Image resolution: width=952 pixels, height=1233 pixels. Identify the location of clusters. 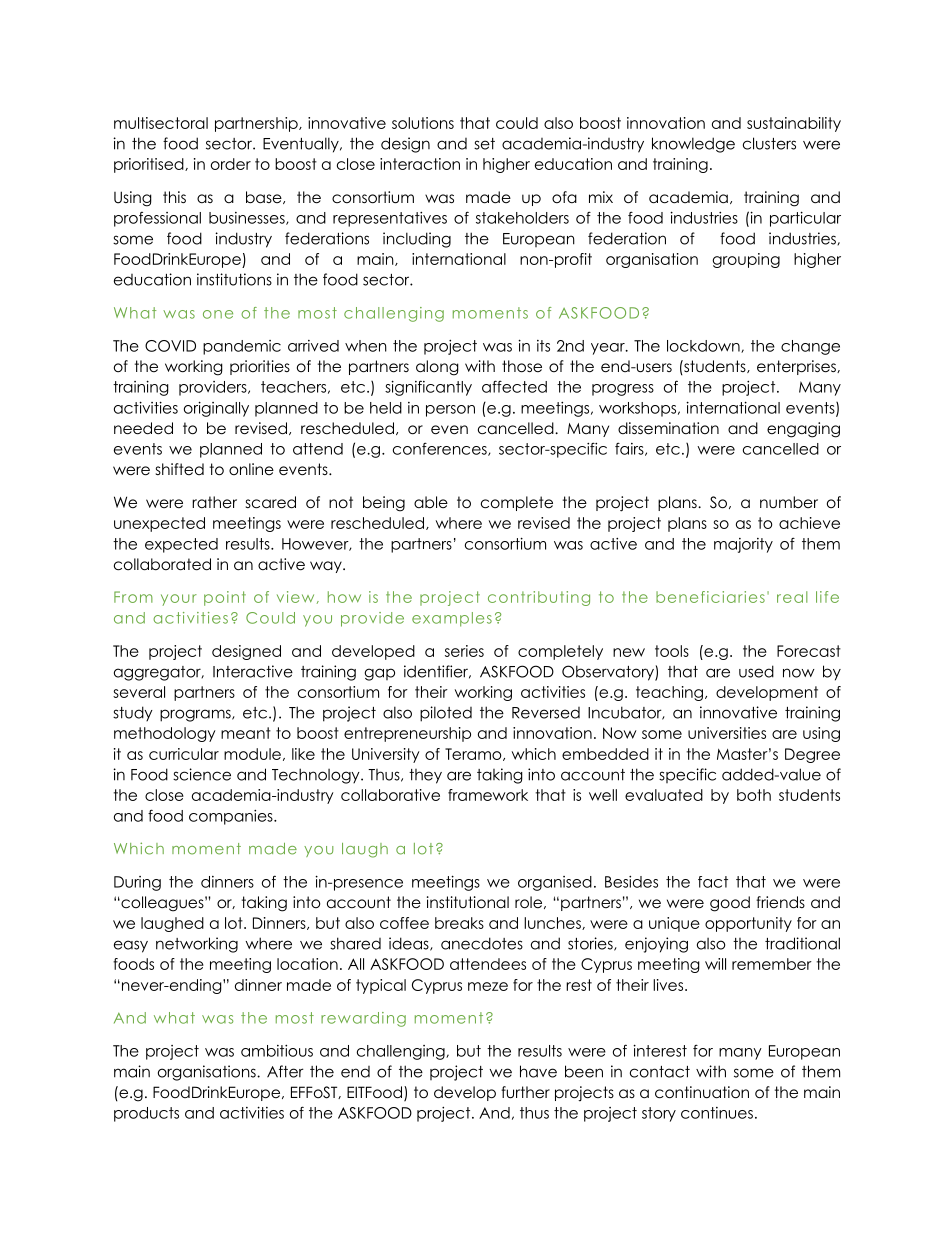
(769, 143).
